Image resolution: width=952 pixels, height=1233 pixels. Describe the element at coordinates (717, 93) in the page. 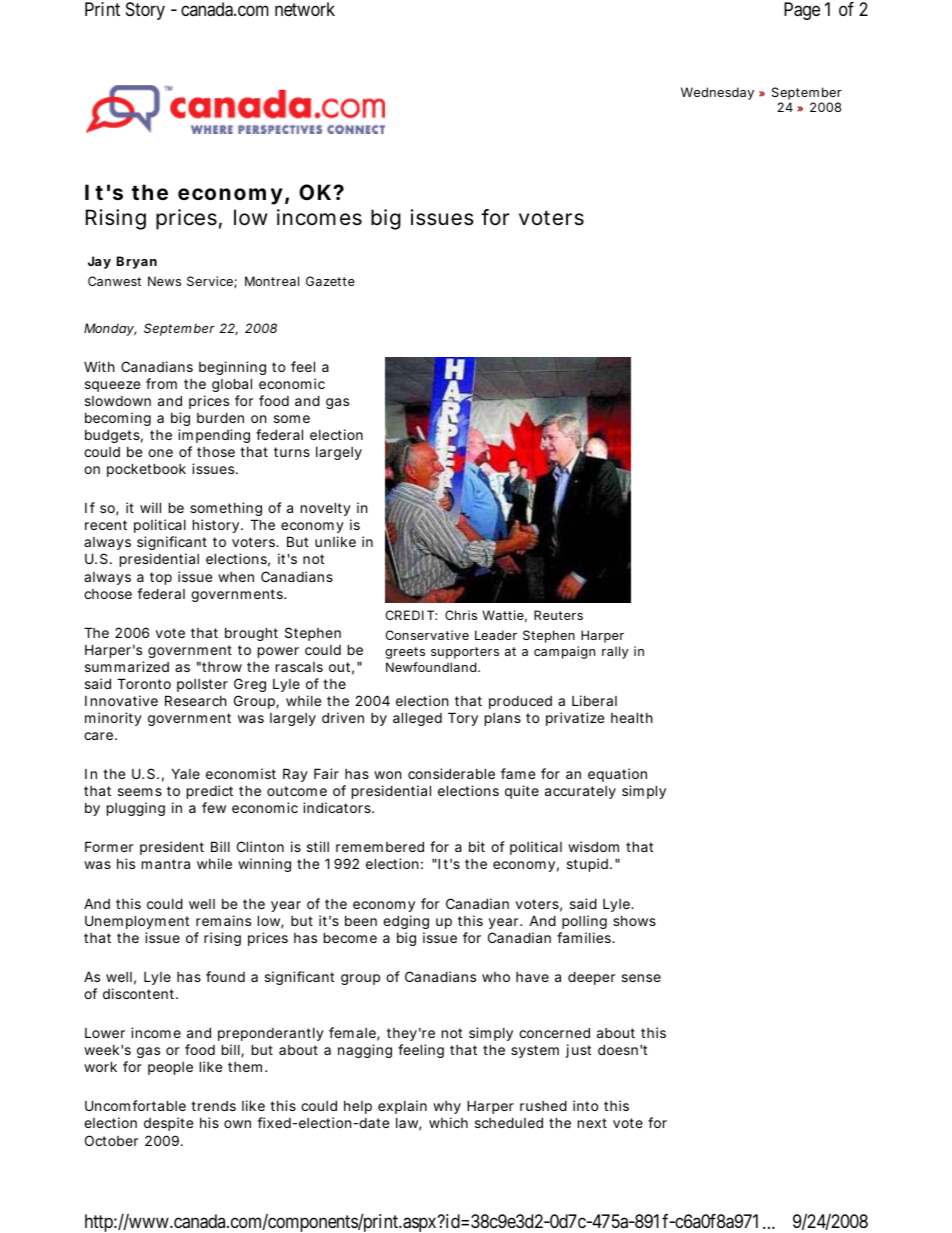

I see `Wednesday` at that location.
